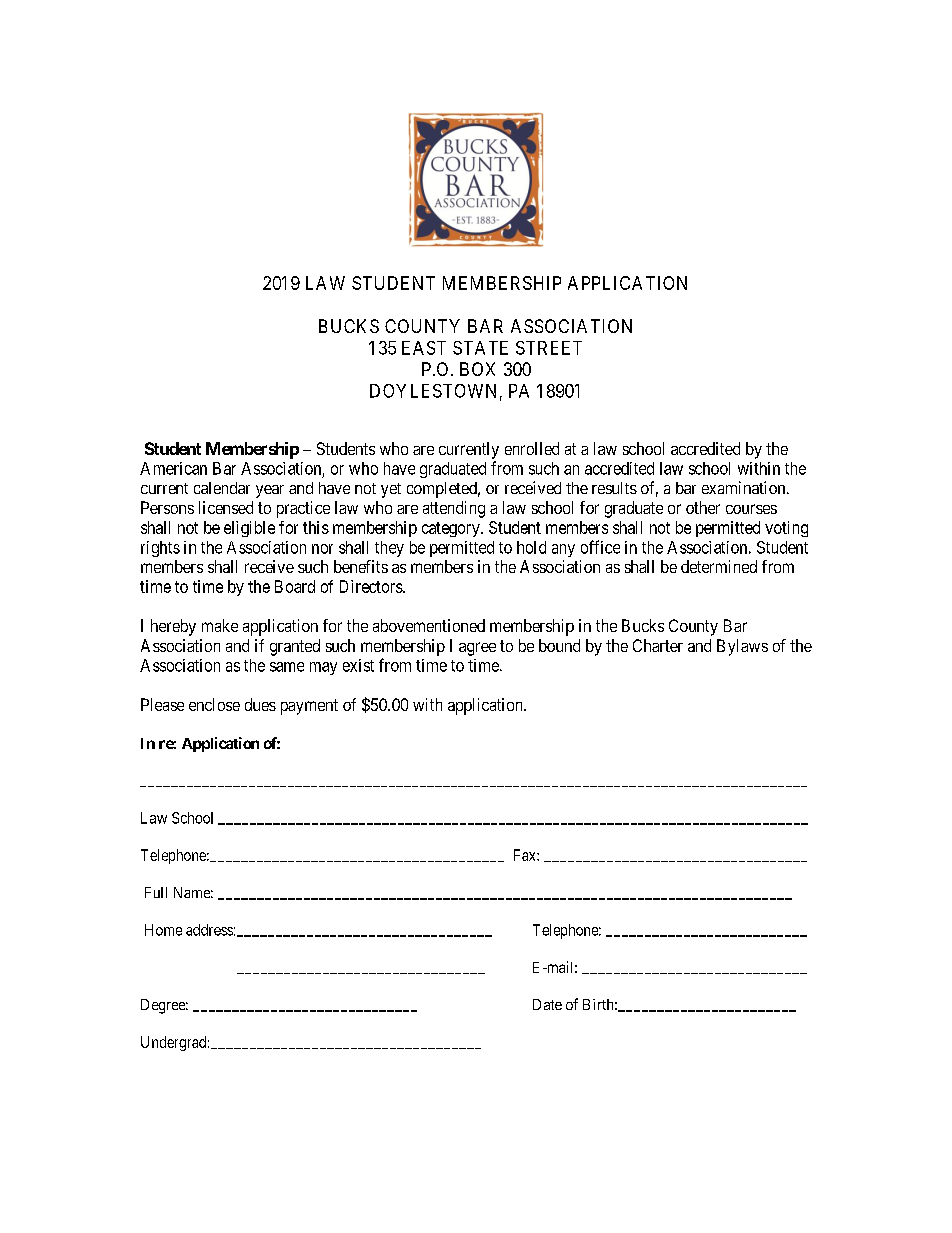  Describe the element at coordinates (742, 647) in the page. I see `Bylaws` at that location.
